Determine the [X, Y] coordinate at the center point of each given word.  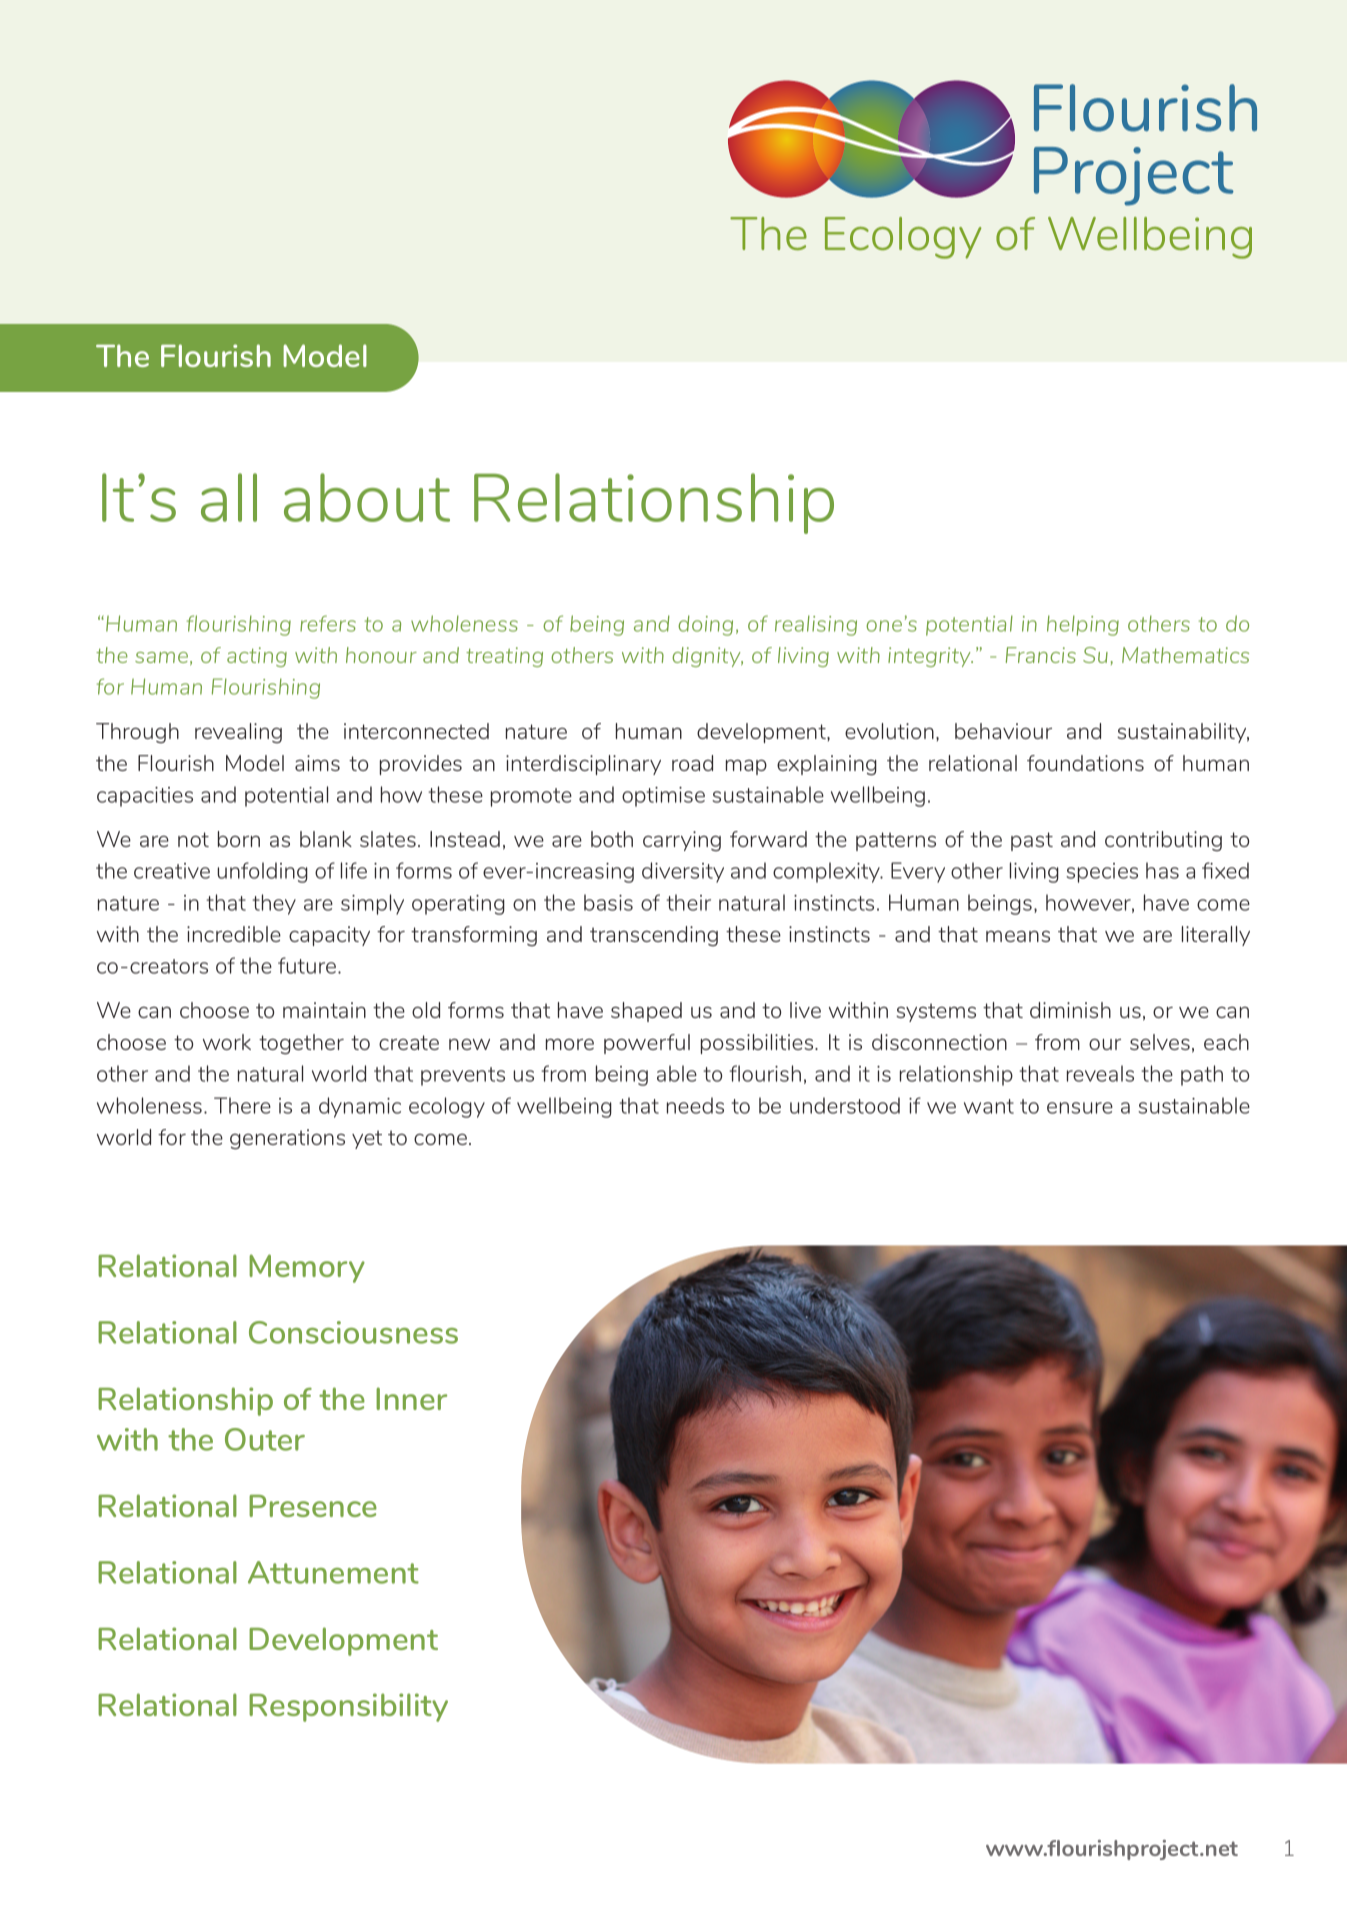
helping [1083, 625]
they [274, 904]
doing [705, 625]
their [689, 902]
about [367, 497]
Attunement [333, 1572]
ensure [1080, 1108]
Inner [411, 1398]
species [1102, 873]
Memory [307, 1268]
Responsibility [348, 1707]
